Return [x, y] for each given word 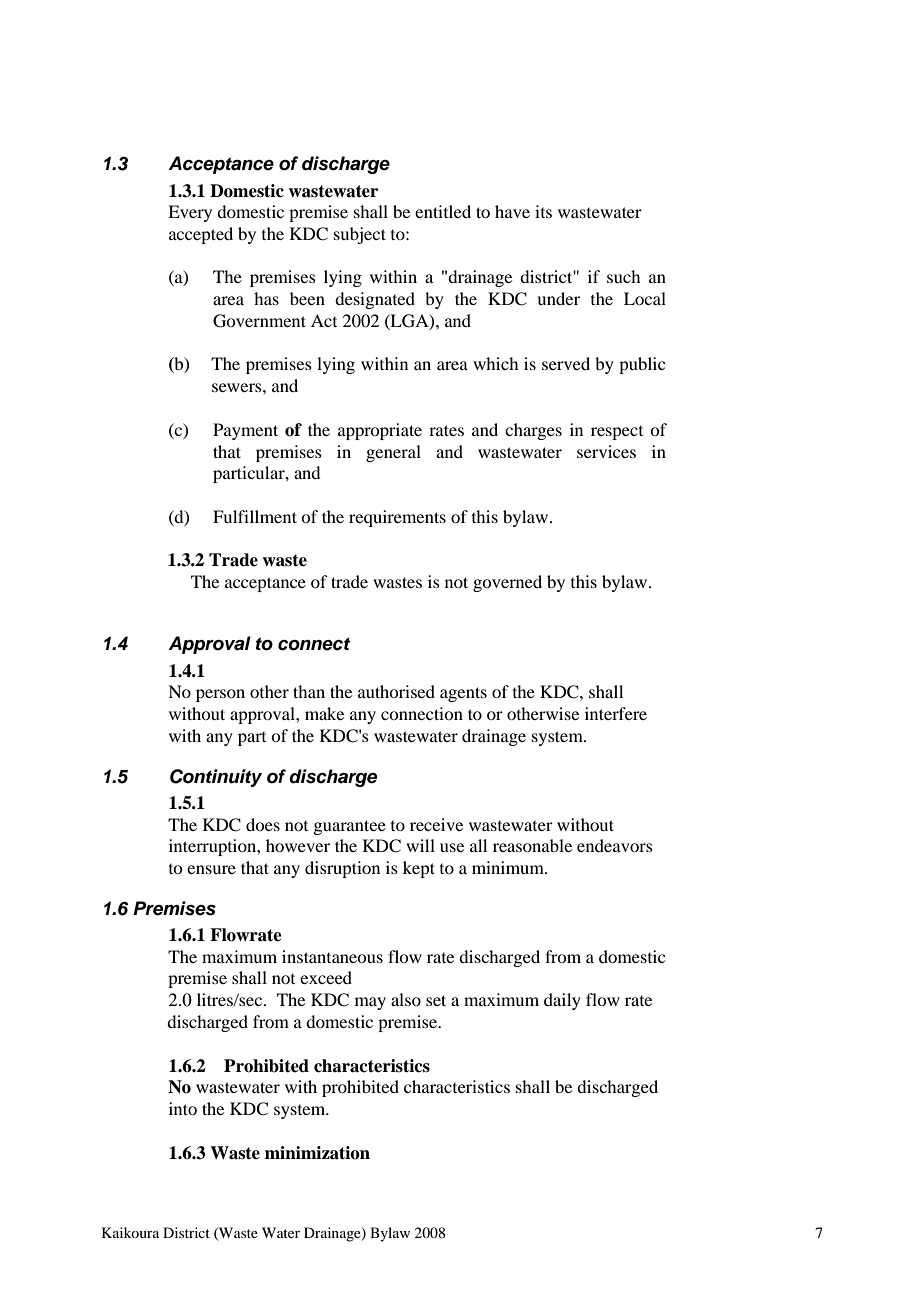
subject [360, 235]
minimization [317, 1153]
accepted [201, 235]
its [543, 211]
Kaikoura [130, 1232]
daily [562, 1001]
